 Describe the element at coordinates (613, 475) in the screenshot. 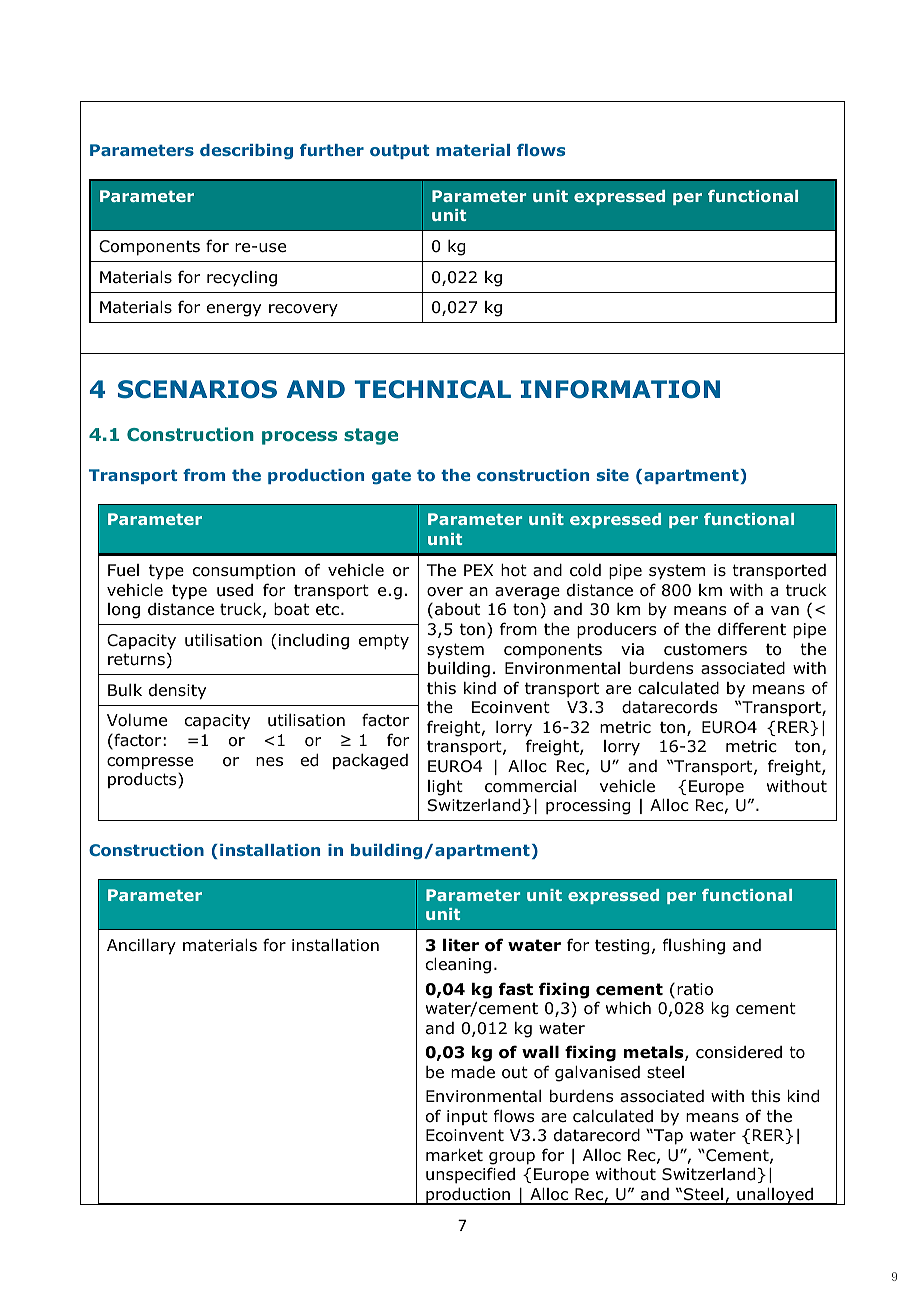

I see `site` at that location.
